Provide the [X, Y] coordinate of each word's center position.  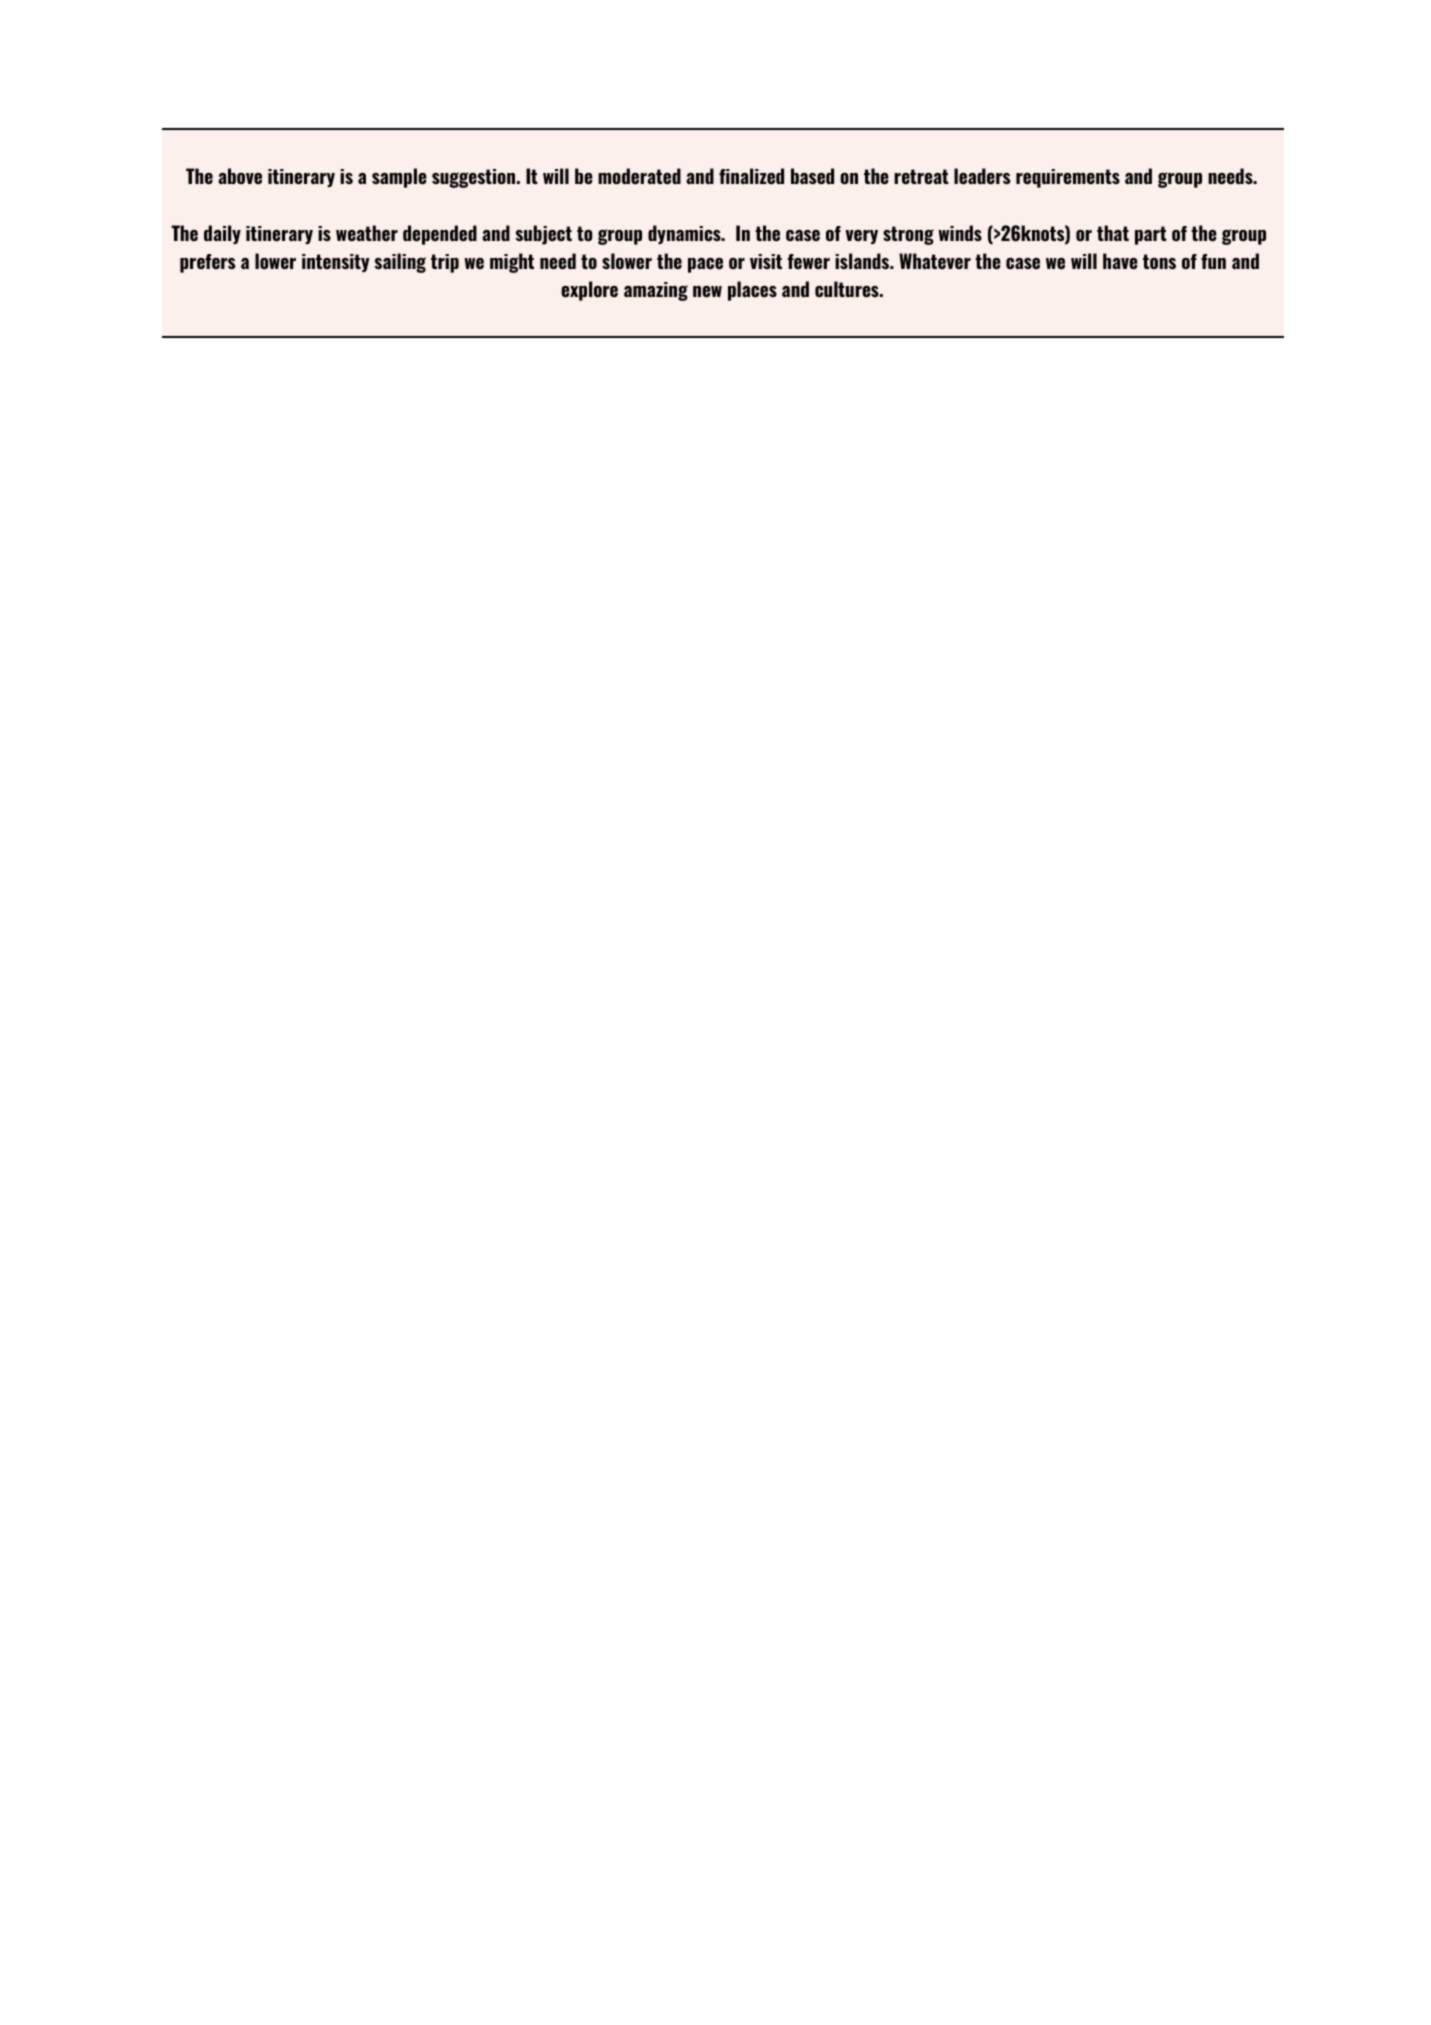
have [1120, 261]
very [861, 237]
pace [705, 265]
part [1151, 235]
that [1113, 233]
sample [399, 178]
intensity [336, 263]
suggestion [475, 178]
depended [440, 235]
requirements [1068, 178]
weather [367, 233]
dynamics [685, 234]
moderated [639, 176]
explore [589, 291]
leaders [982, 176]
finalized [751, 176]
